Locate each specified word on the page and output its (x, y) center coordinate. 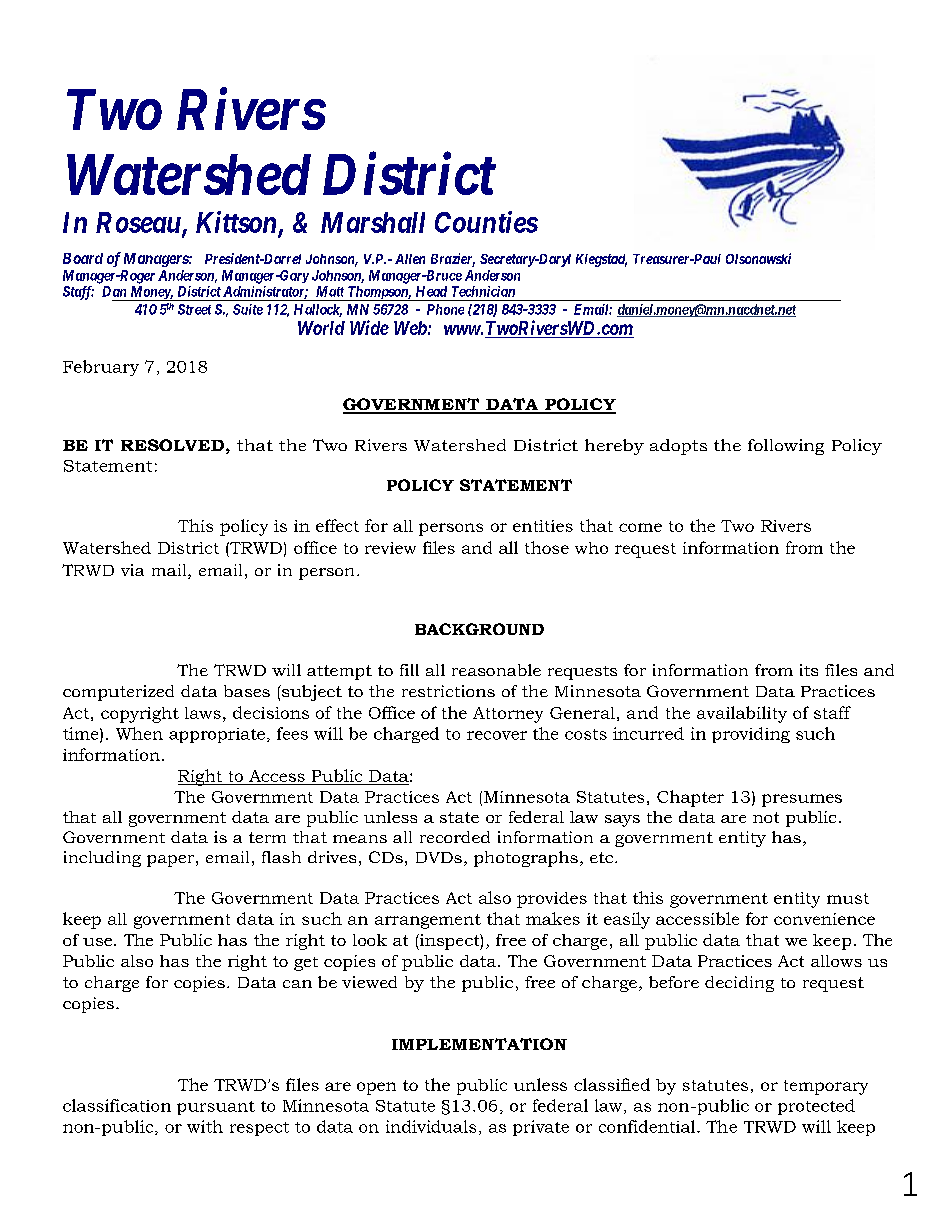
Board (83, 258)
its (809, 670)
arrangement (428, 921)
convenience (824, 919)
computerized (118, 693)
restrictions (448, 691)
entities (543, 526)
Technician (483, 291)
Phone (445, 309)
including (102, 859)
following (786, 447)
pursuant (216, 1108)
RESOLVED (172, 445)
